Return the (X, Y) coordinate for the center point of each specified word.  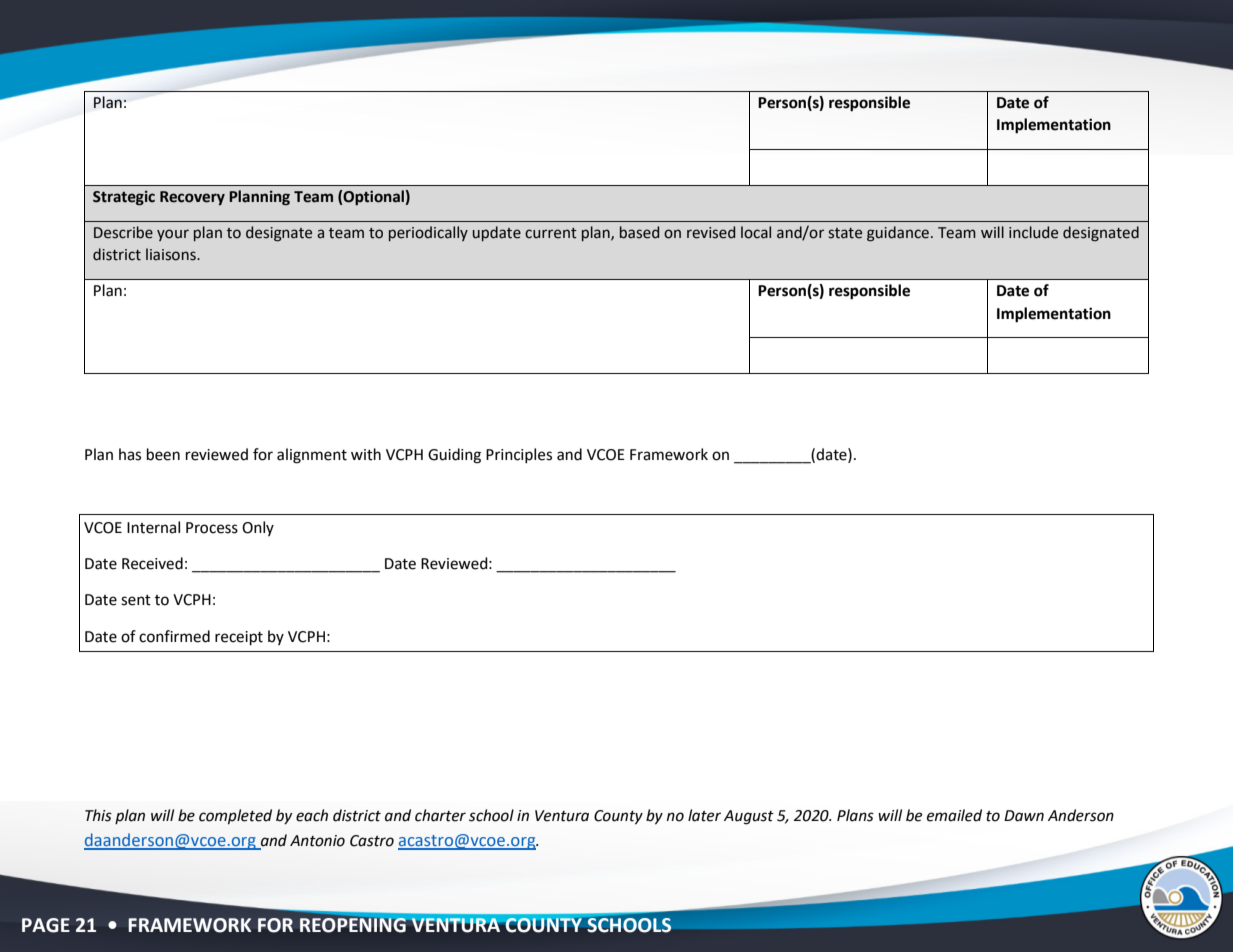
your (173, 235)
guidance (899, 234)
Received (152, 563)
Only (258, 528)
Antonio (317, 841)
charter (440, 815)
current (551, 233)
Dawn (1024, 816)
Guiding (454, 456)
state (845, 233)
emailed (954, 815)
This (98, 815)
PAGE (46, 925)
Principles (519, 455)
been (163, 454)
